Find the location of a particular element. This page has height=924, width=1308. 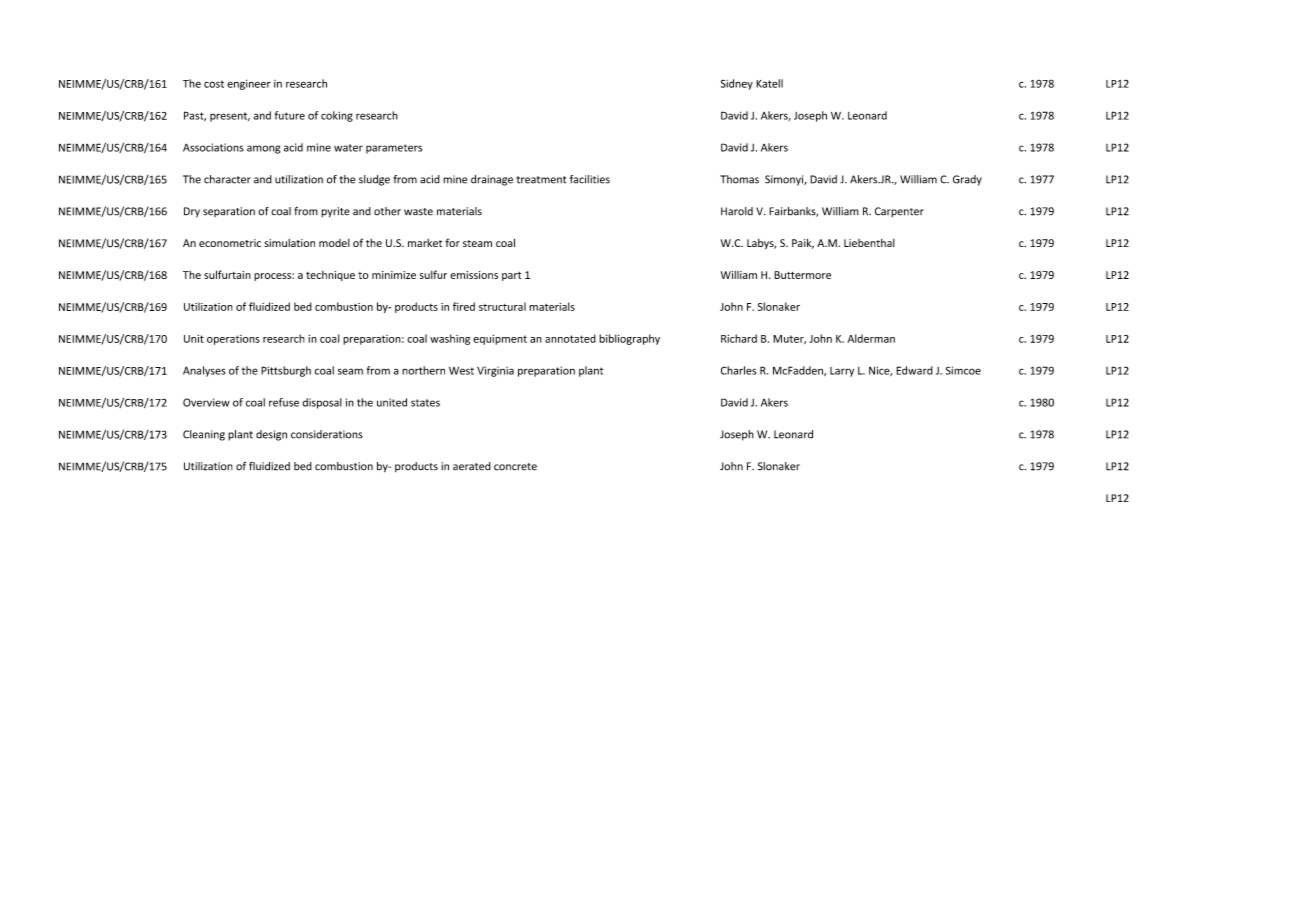

Alderman is located at coordinates (871, 338).
